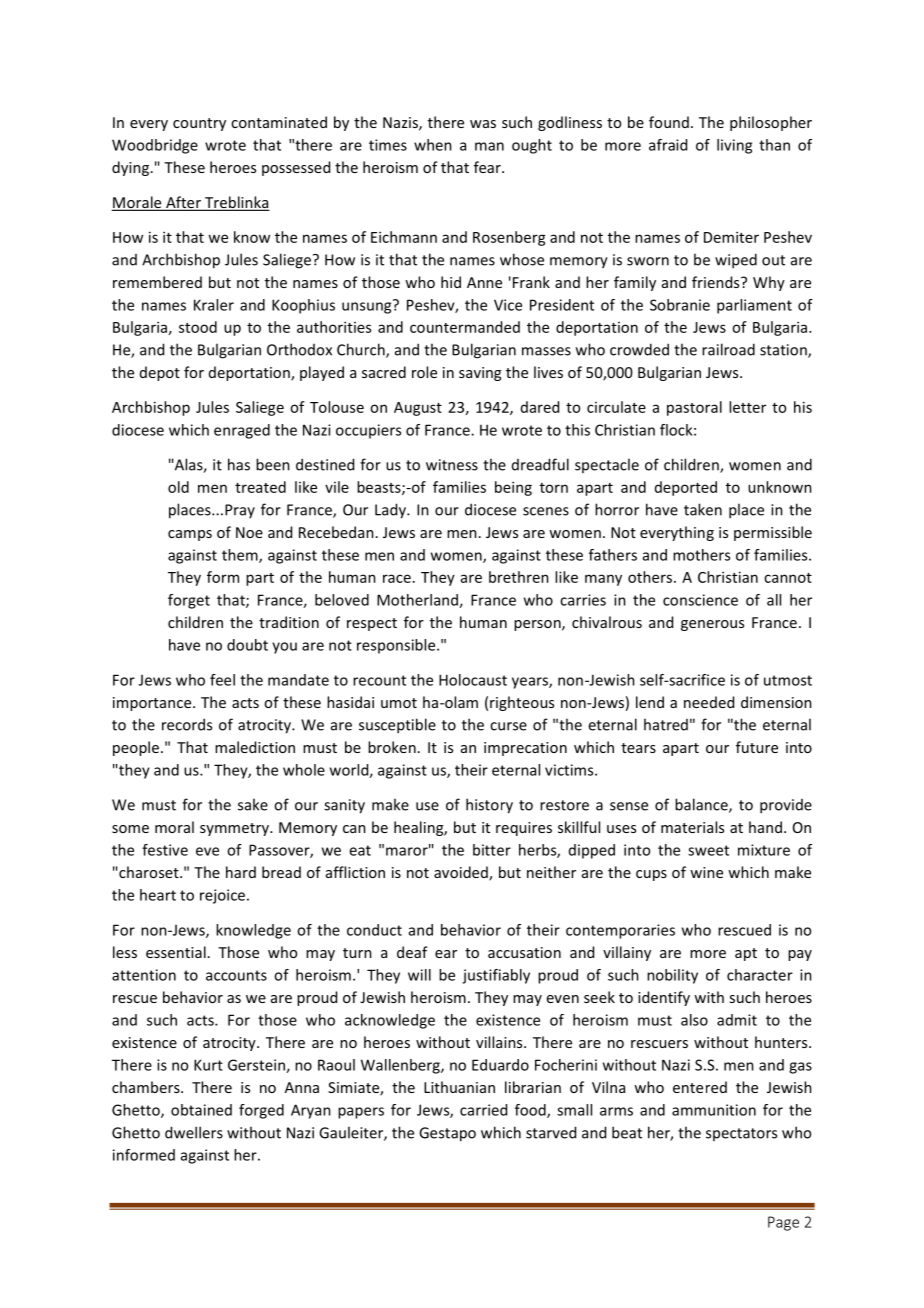 The image size is (924, 1308). I want to click on enraged, so click(242, 431).
